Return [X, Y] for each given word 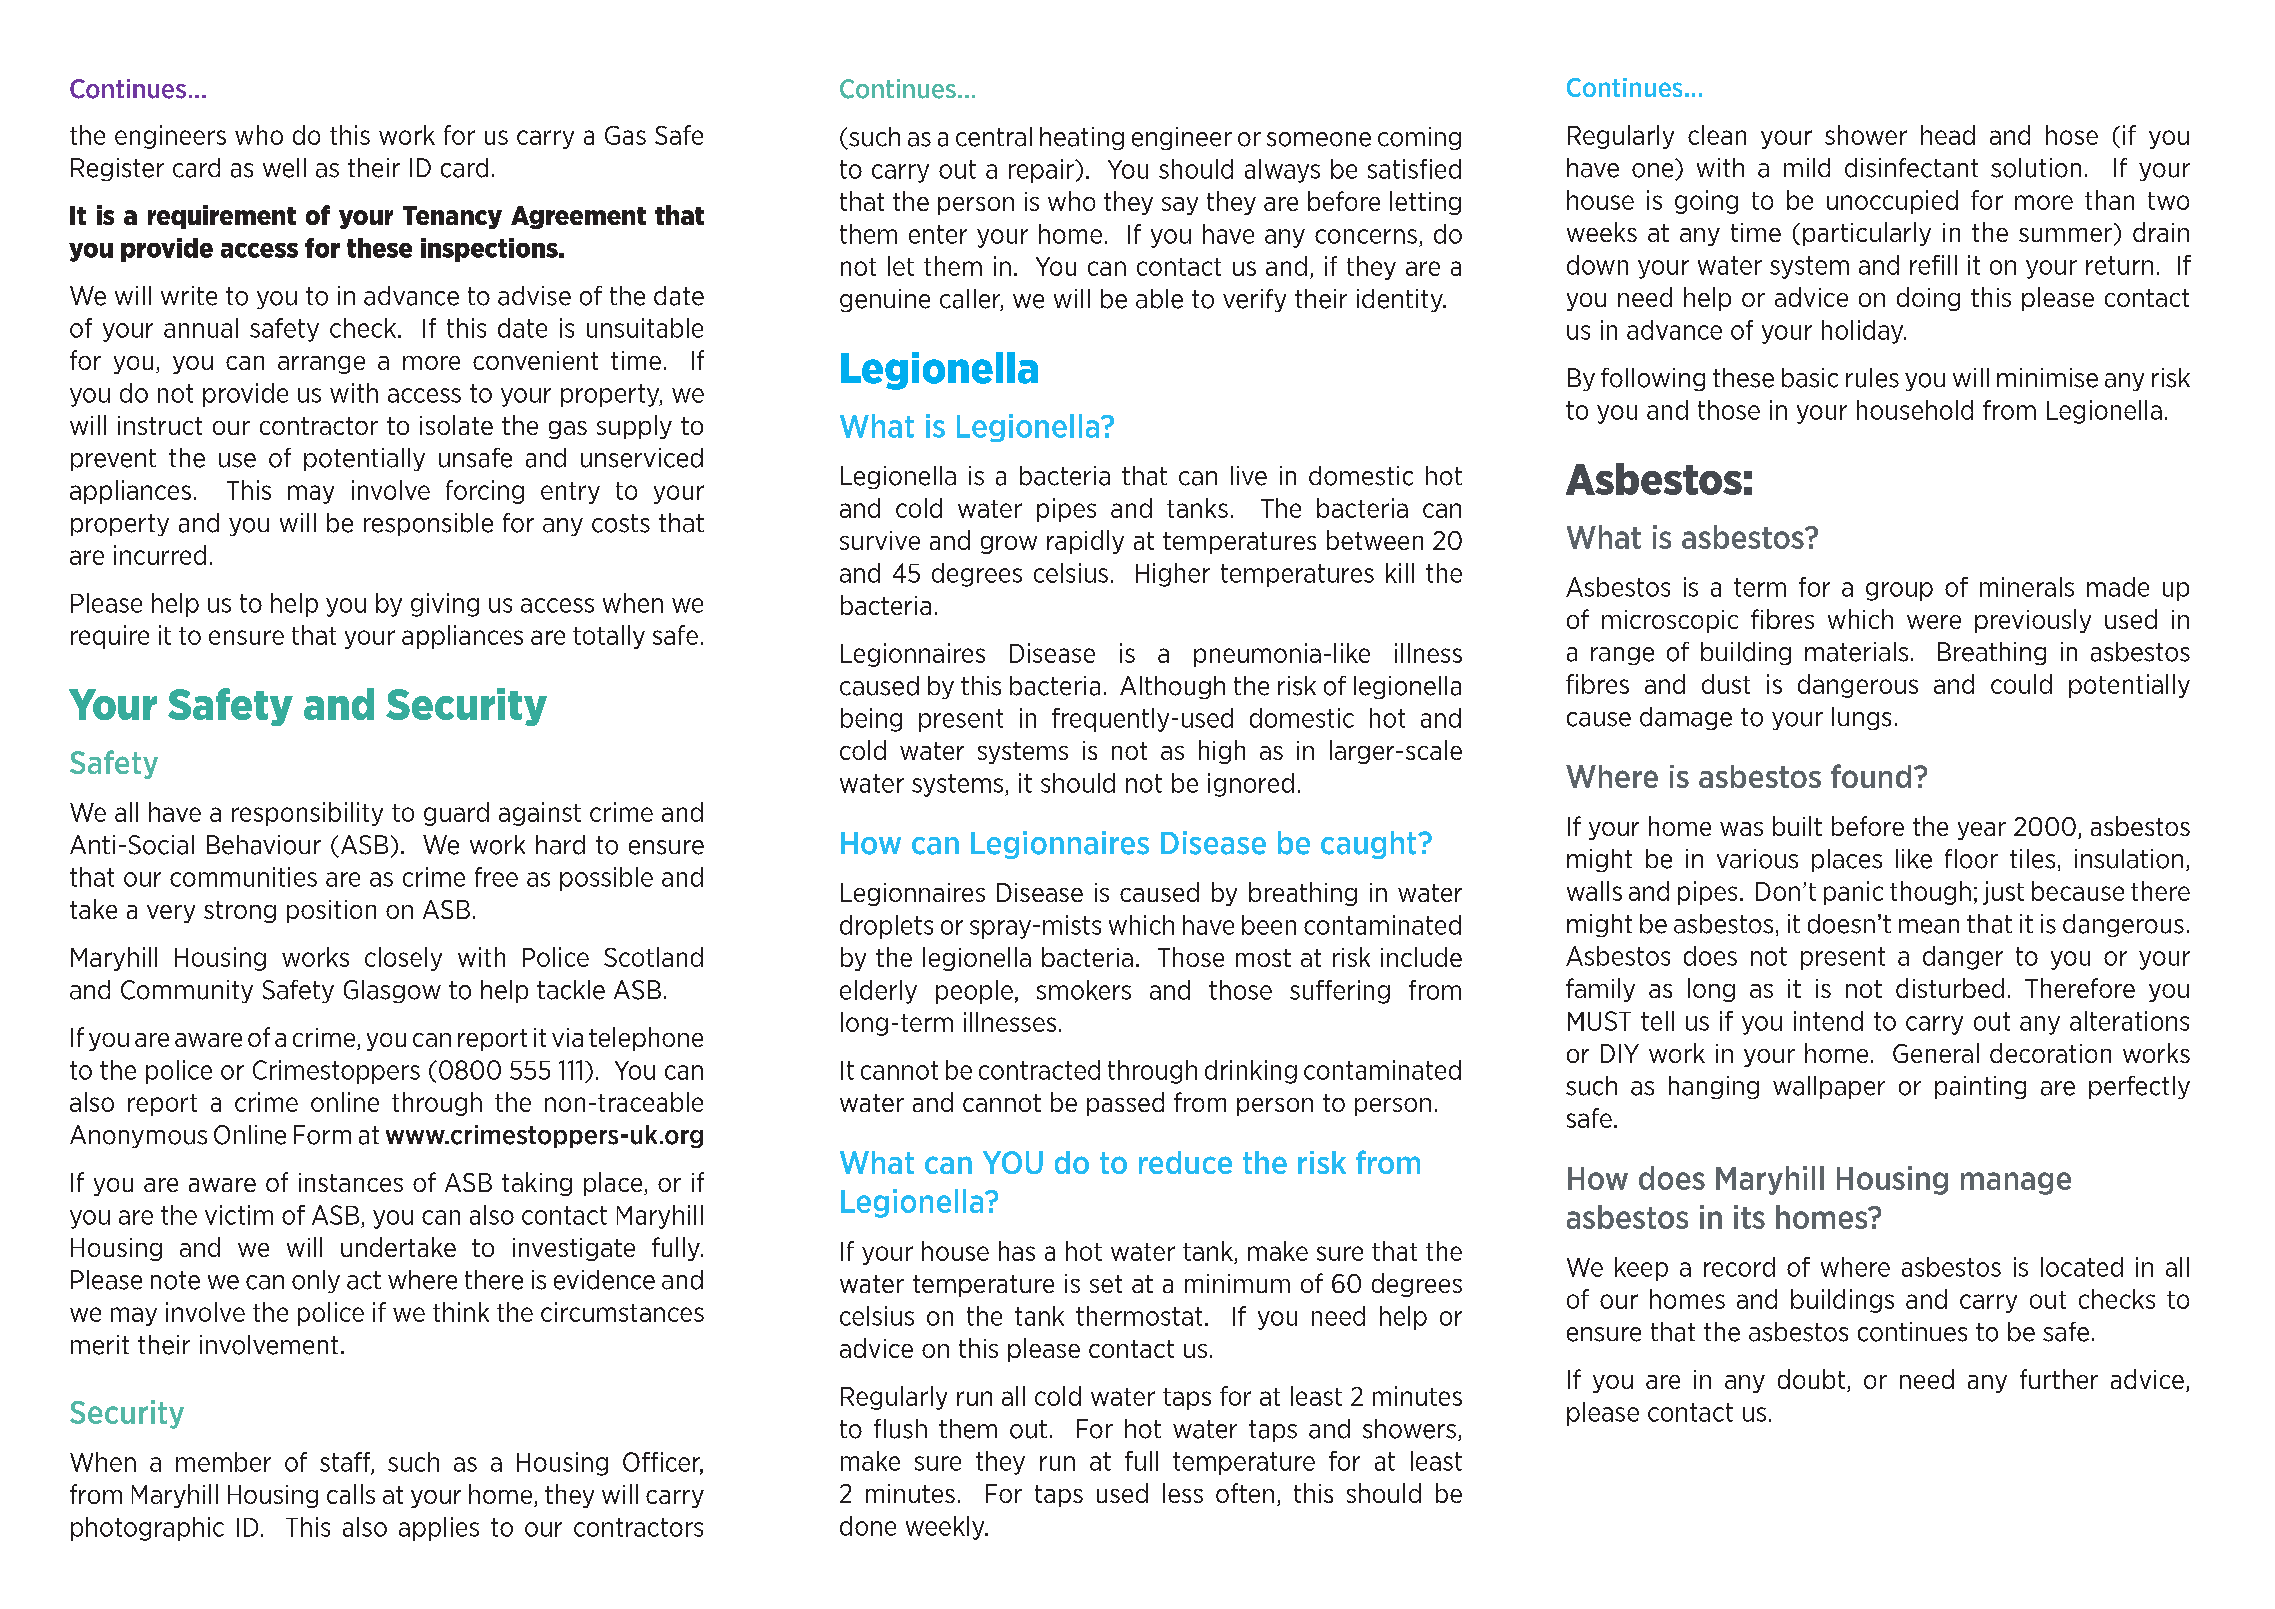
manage [2016, 1183]
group [1899, 591]
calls [351, 1494]
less [1183, 1493]
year [1982, 831]
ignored [1251, 785]
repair [1042, 171]
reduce [1185, 1162]
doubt [1811, 1379]
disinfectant [1911, 168]
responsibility [307, 814]
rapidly [1085, 542]
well [284, 168]
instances [351, 1182]
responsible [428, 524]
